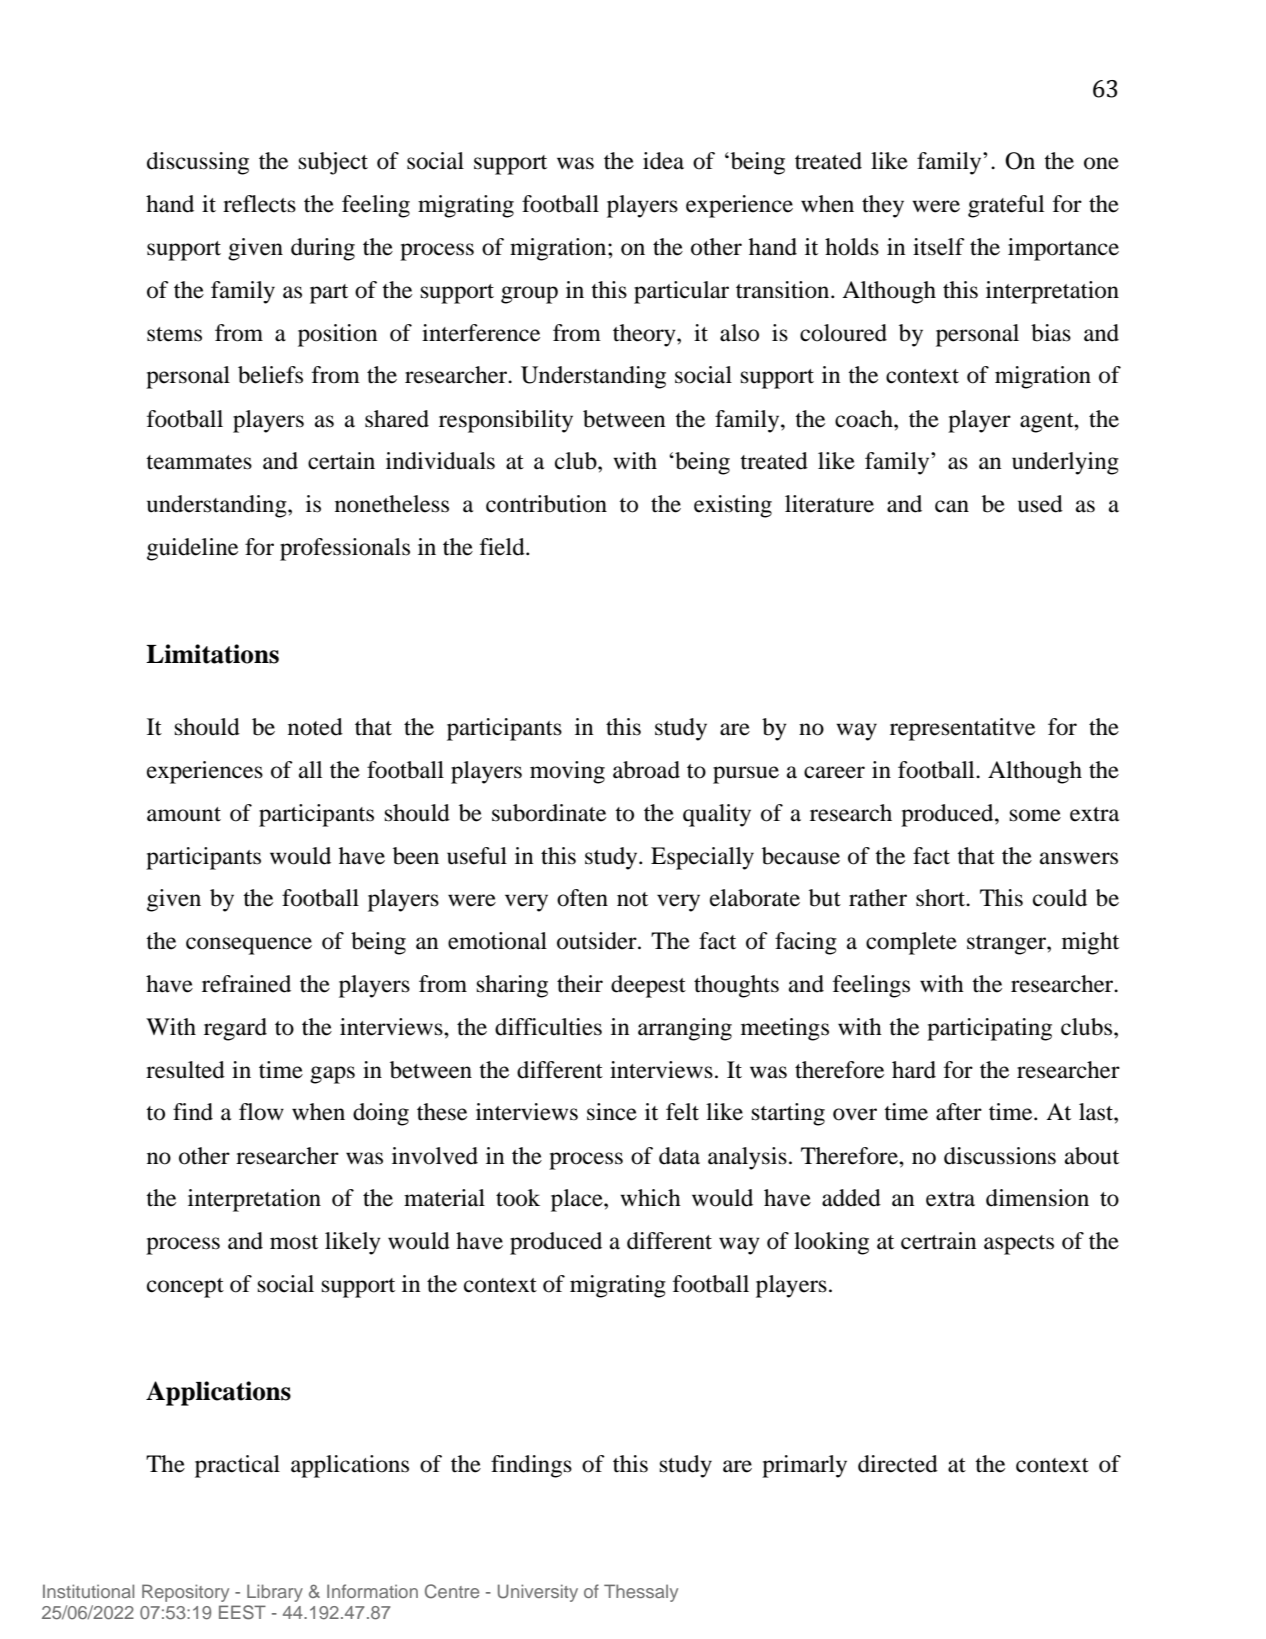 The image size is (1266, 1639). Describe the element at coordinates (898, 1464) in the screenshot. I see `directed` at that location.
